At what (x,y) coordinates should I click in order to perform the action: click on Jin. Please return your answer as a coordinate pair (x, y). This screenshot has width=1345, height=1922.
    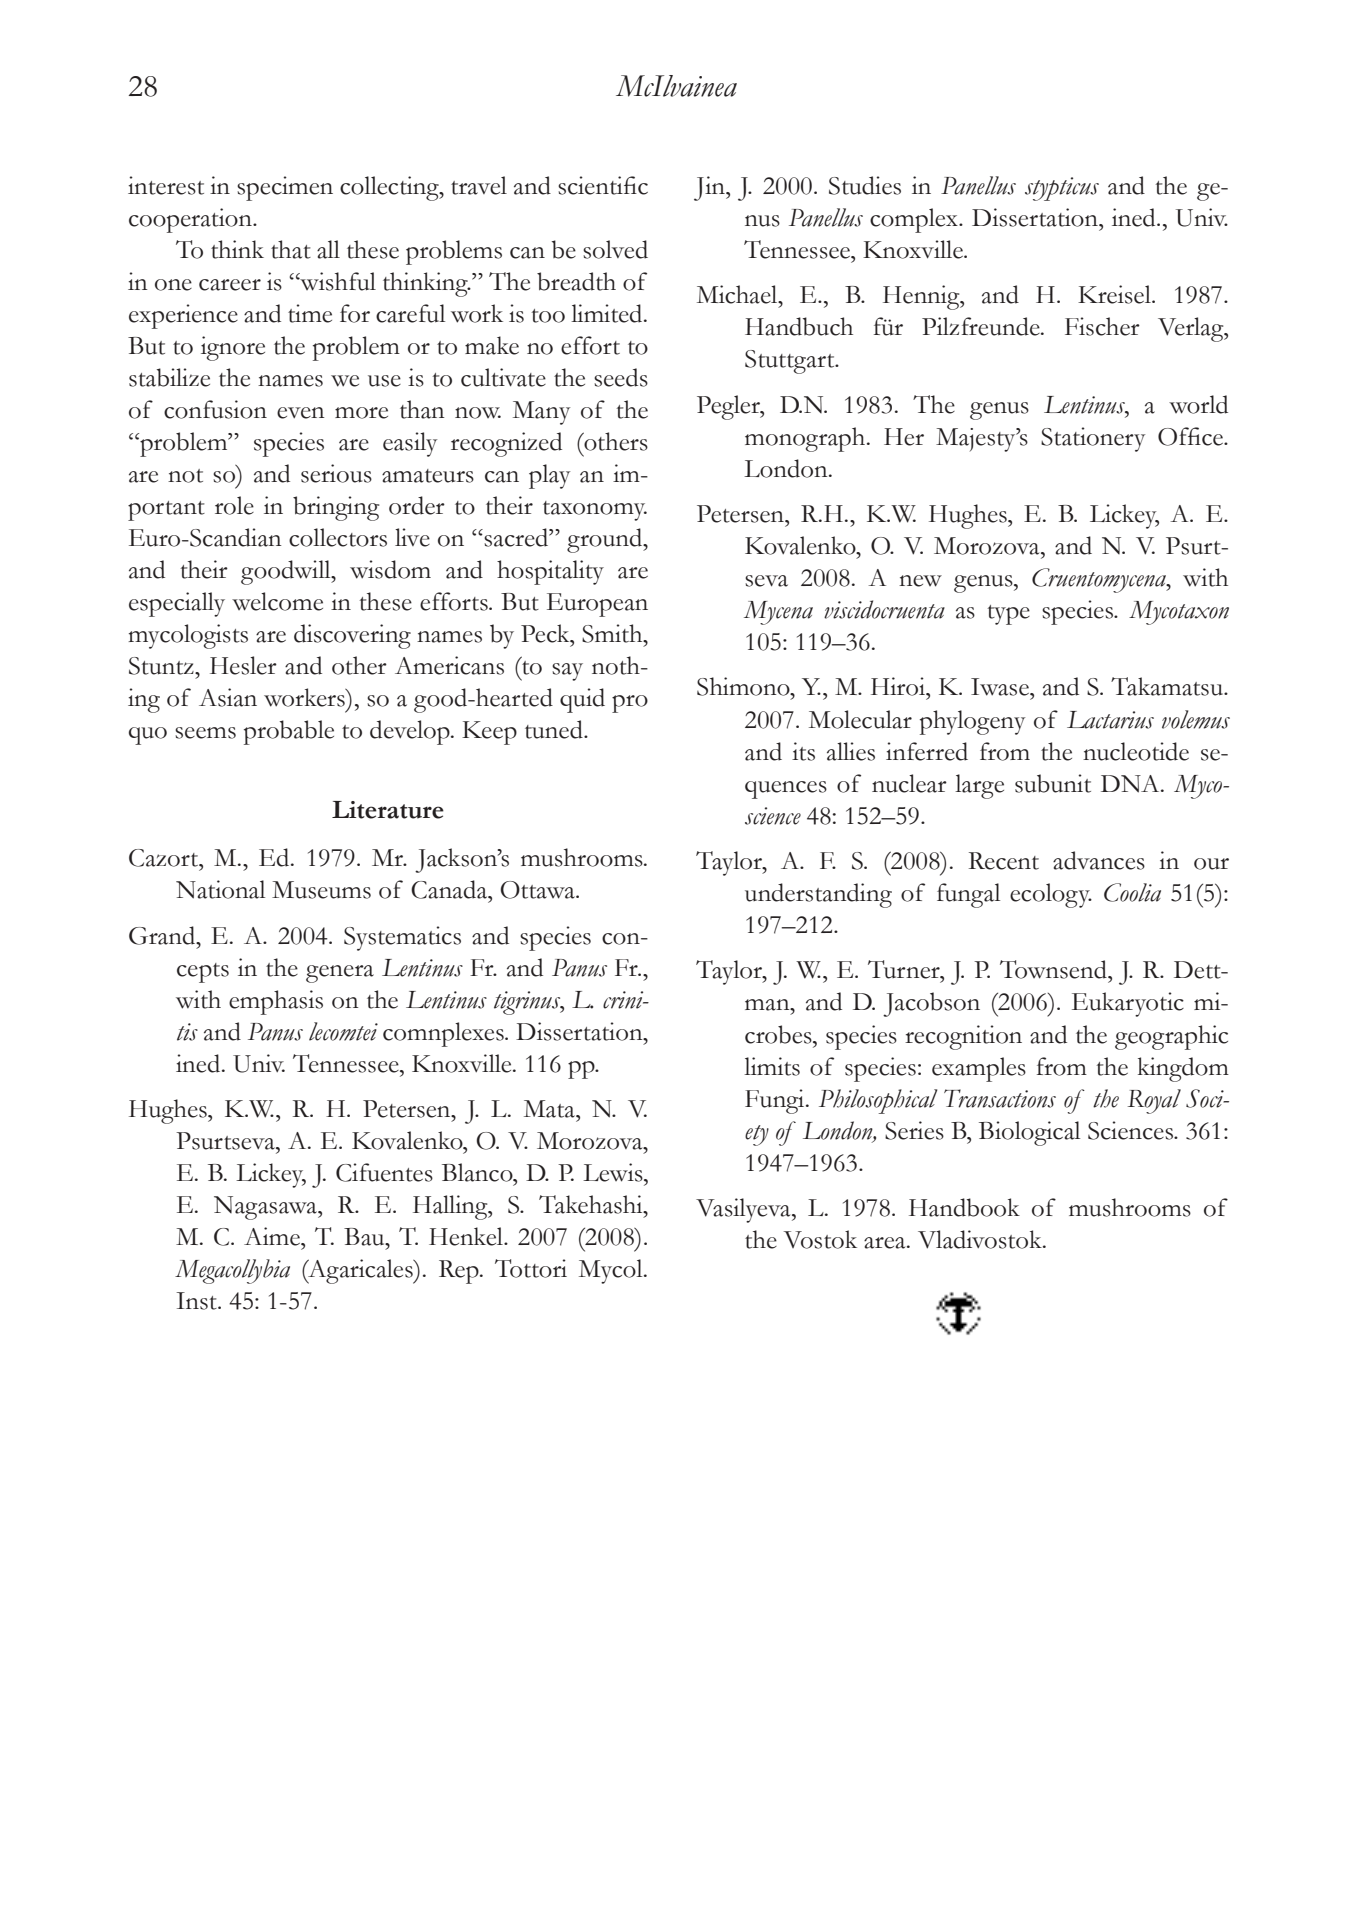
    Looking at the image, I should click on (710, 188).
